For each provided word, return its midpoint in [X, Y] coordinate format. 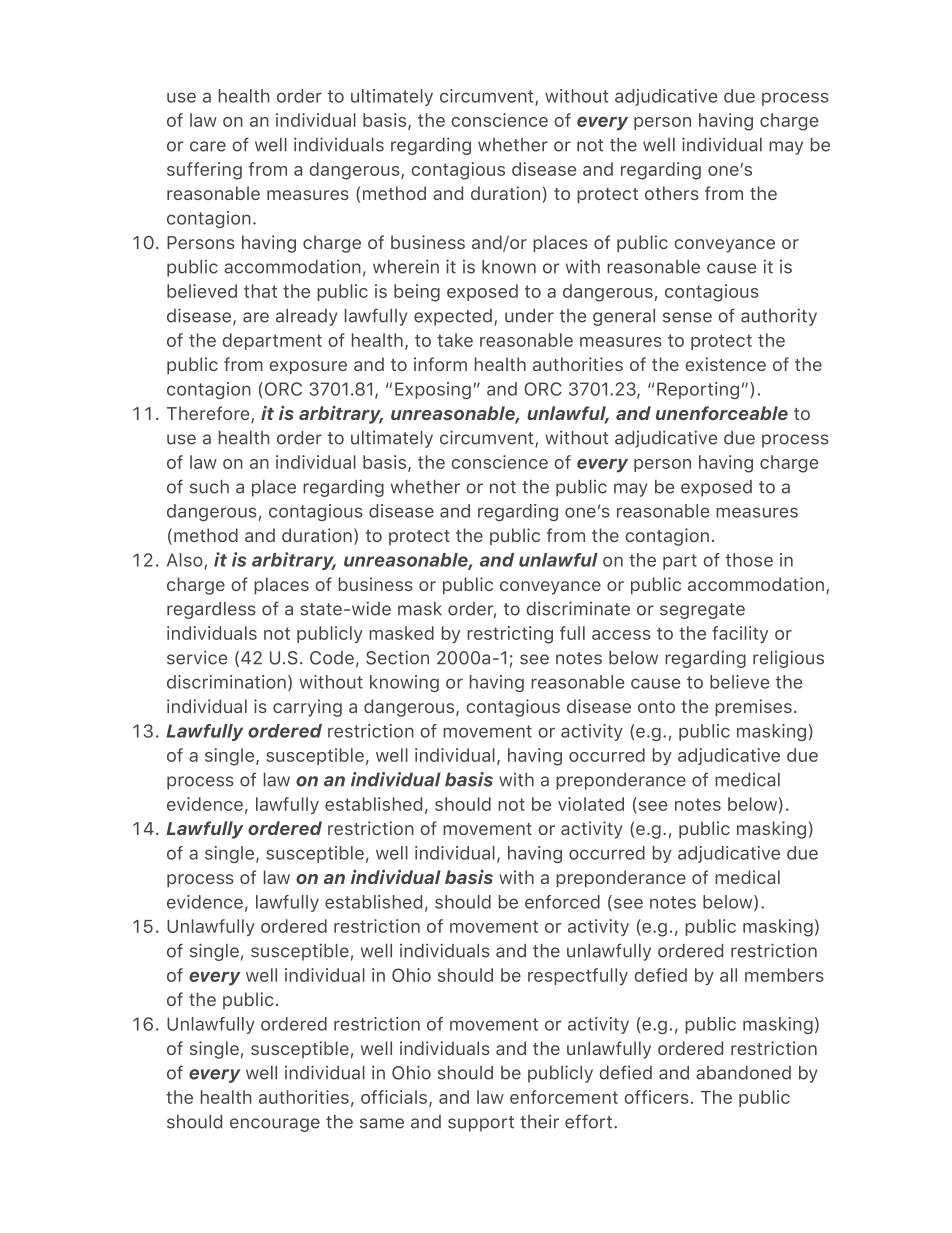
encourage [275, 1125]
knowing [404, 683]
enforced [562, 902]
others [672, 193]
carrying [307, 708]
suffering [204, 171]
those [749, 560]
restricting [510, 635]
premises [753, 707]
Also [186, 561]
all [728, 975]
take [455, 340]
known [509, 267]
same [382, 1123]
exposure [308, 367]
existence [725, 364]
